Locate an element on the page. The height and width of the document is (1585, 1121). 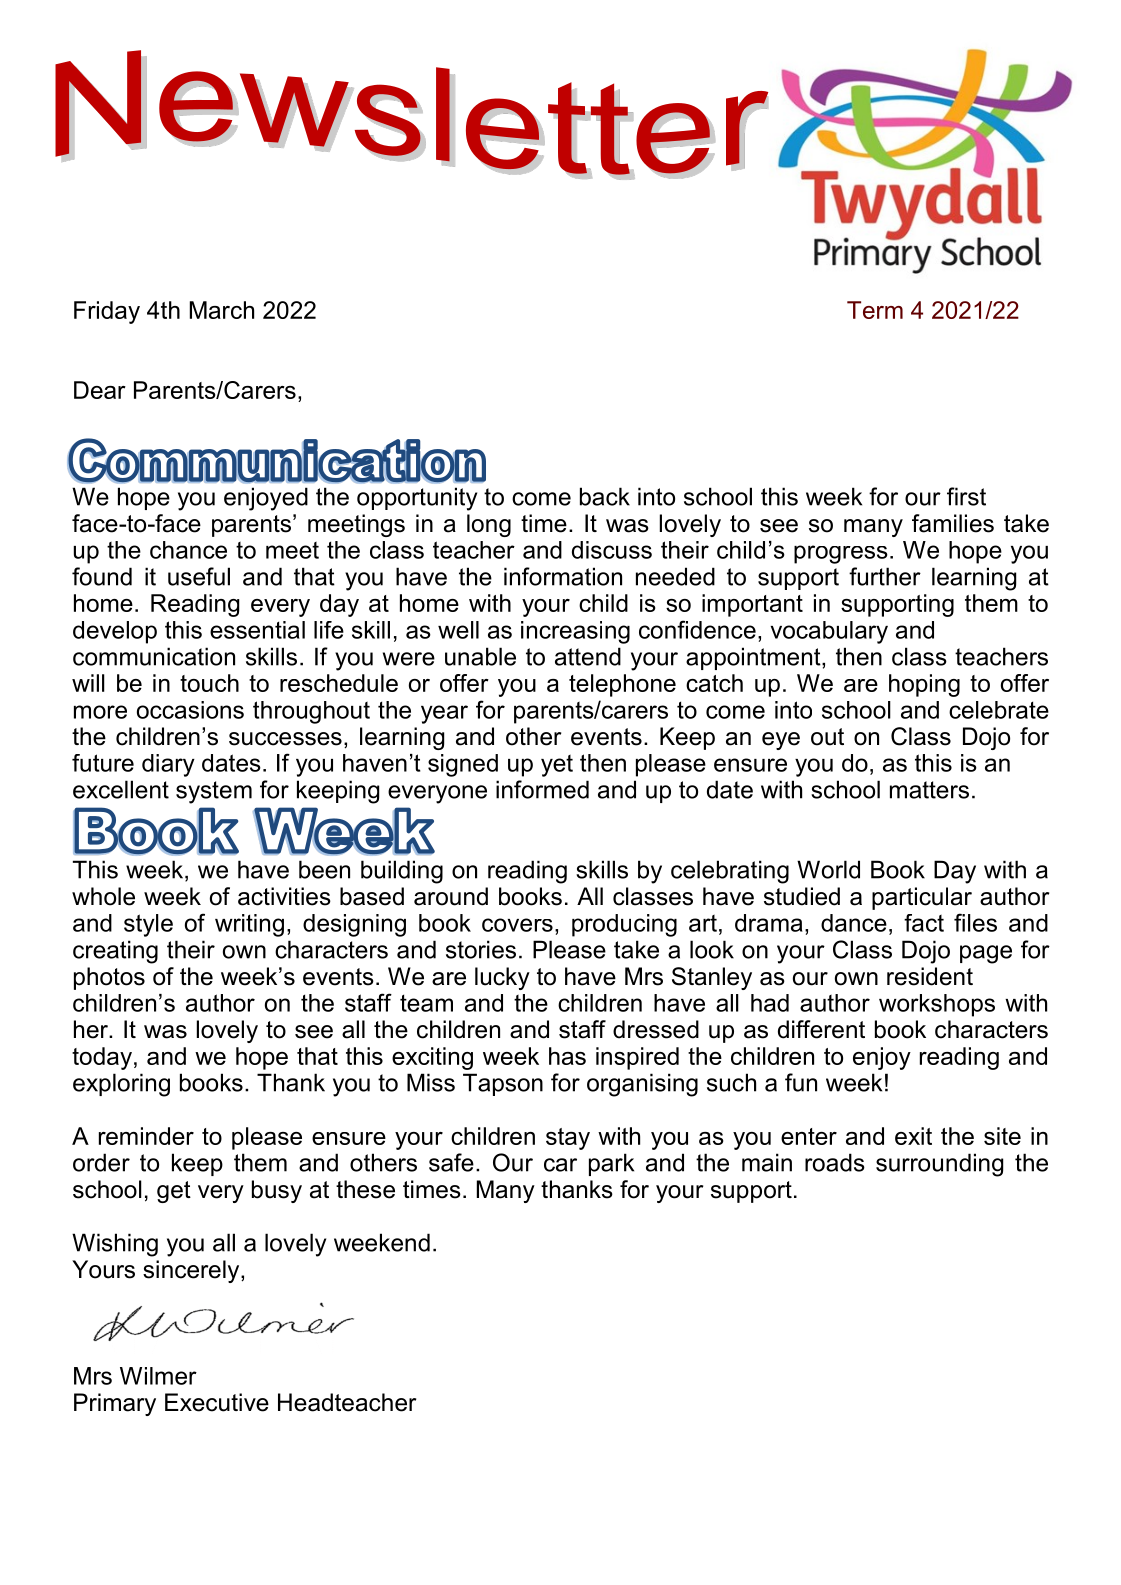
attend is located at coordinates (588, 656).
